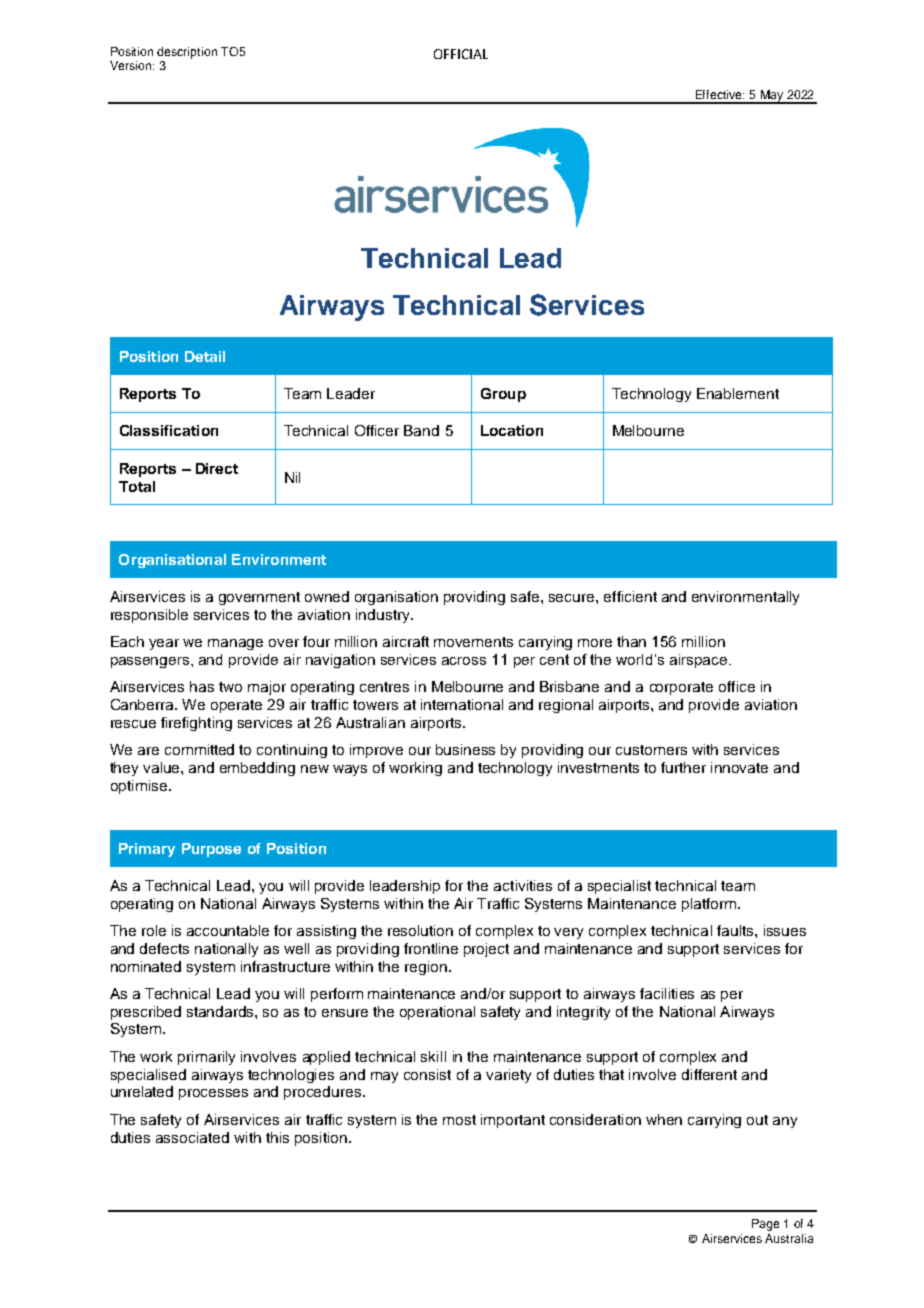 This screenshot has width=924, height=1308. What do you see at coordinates (720, 94) in the screenshot?
I see `Effective` at bounding box center [720, 94].
